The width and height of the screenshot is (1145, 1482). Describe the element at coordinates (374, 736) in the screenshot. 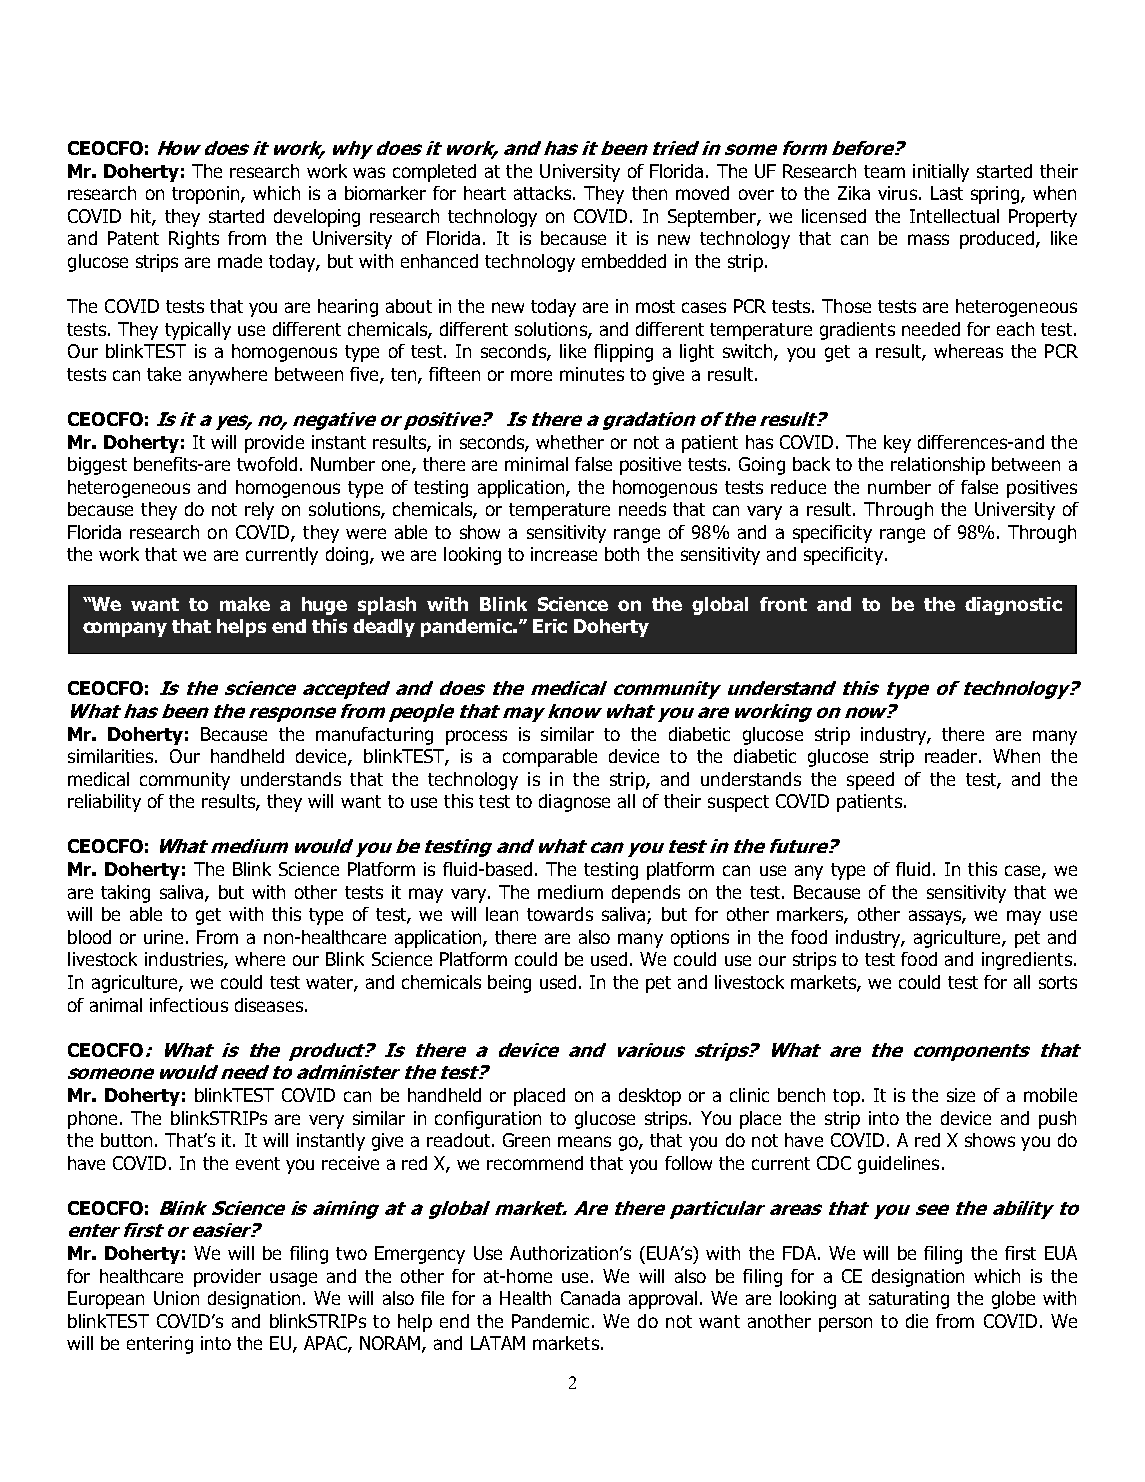

I see `manufacturing` at that location.
